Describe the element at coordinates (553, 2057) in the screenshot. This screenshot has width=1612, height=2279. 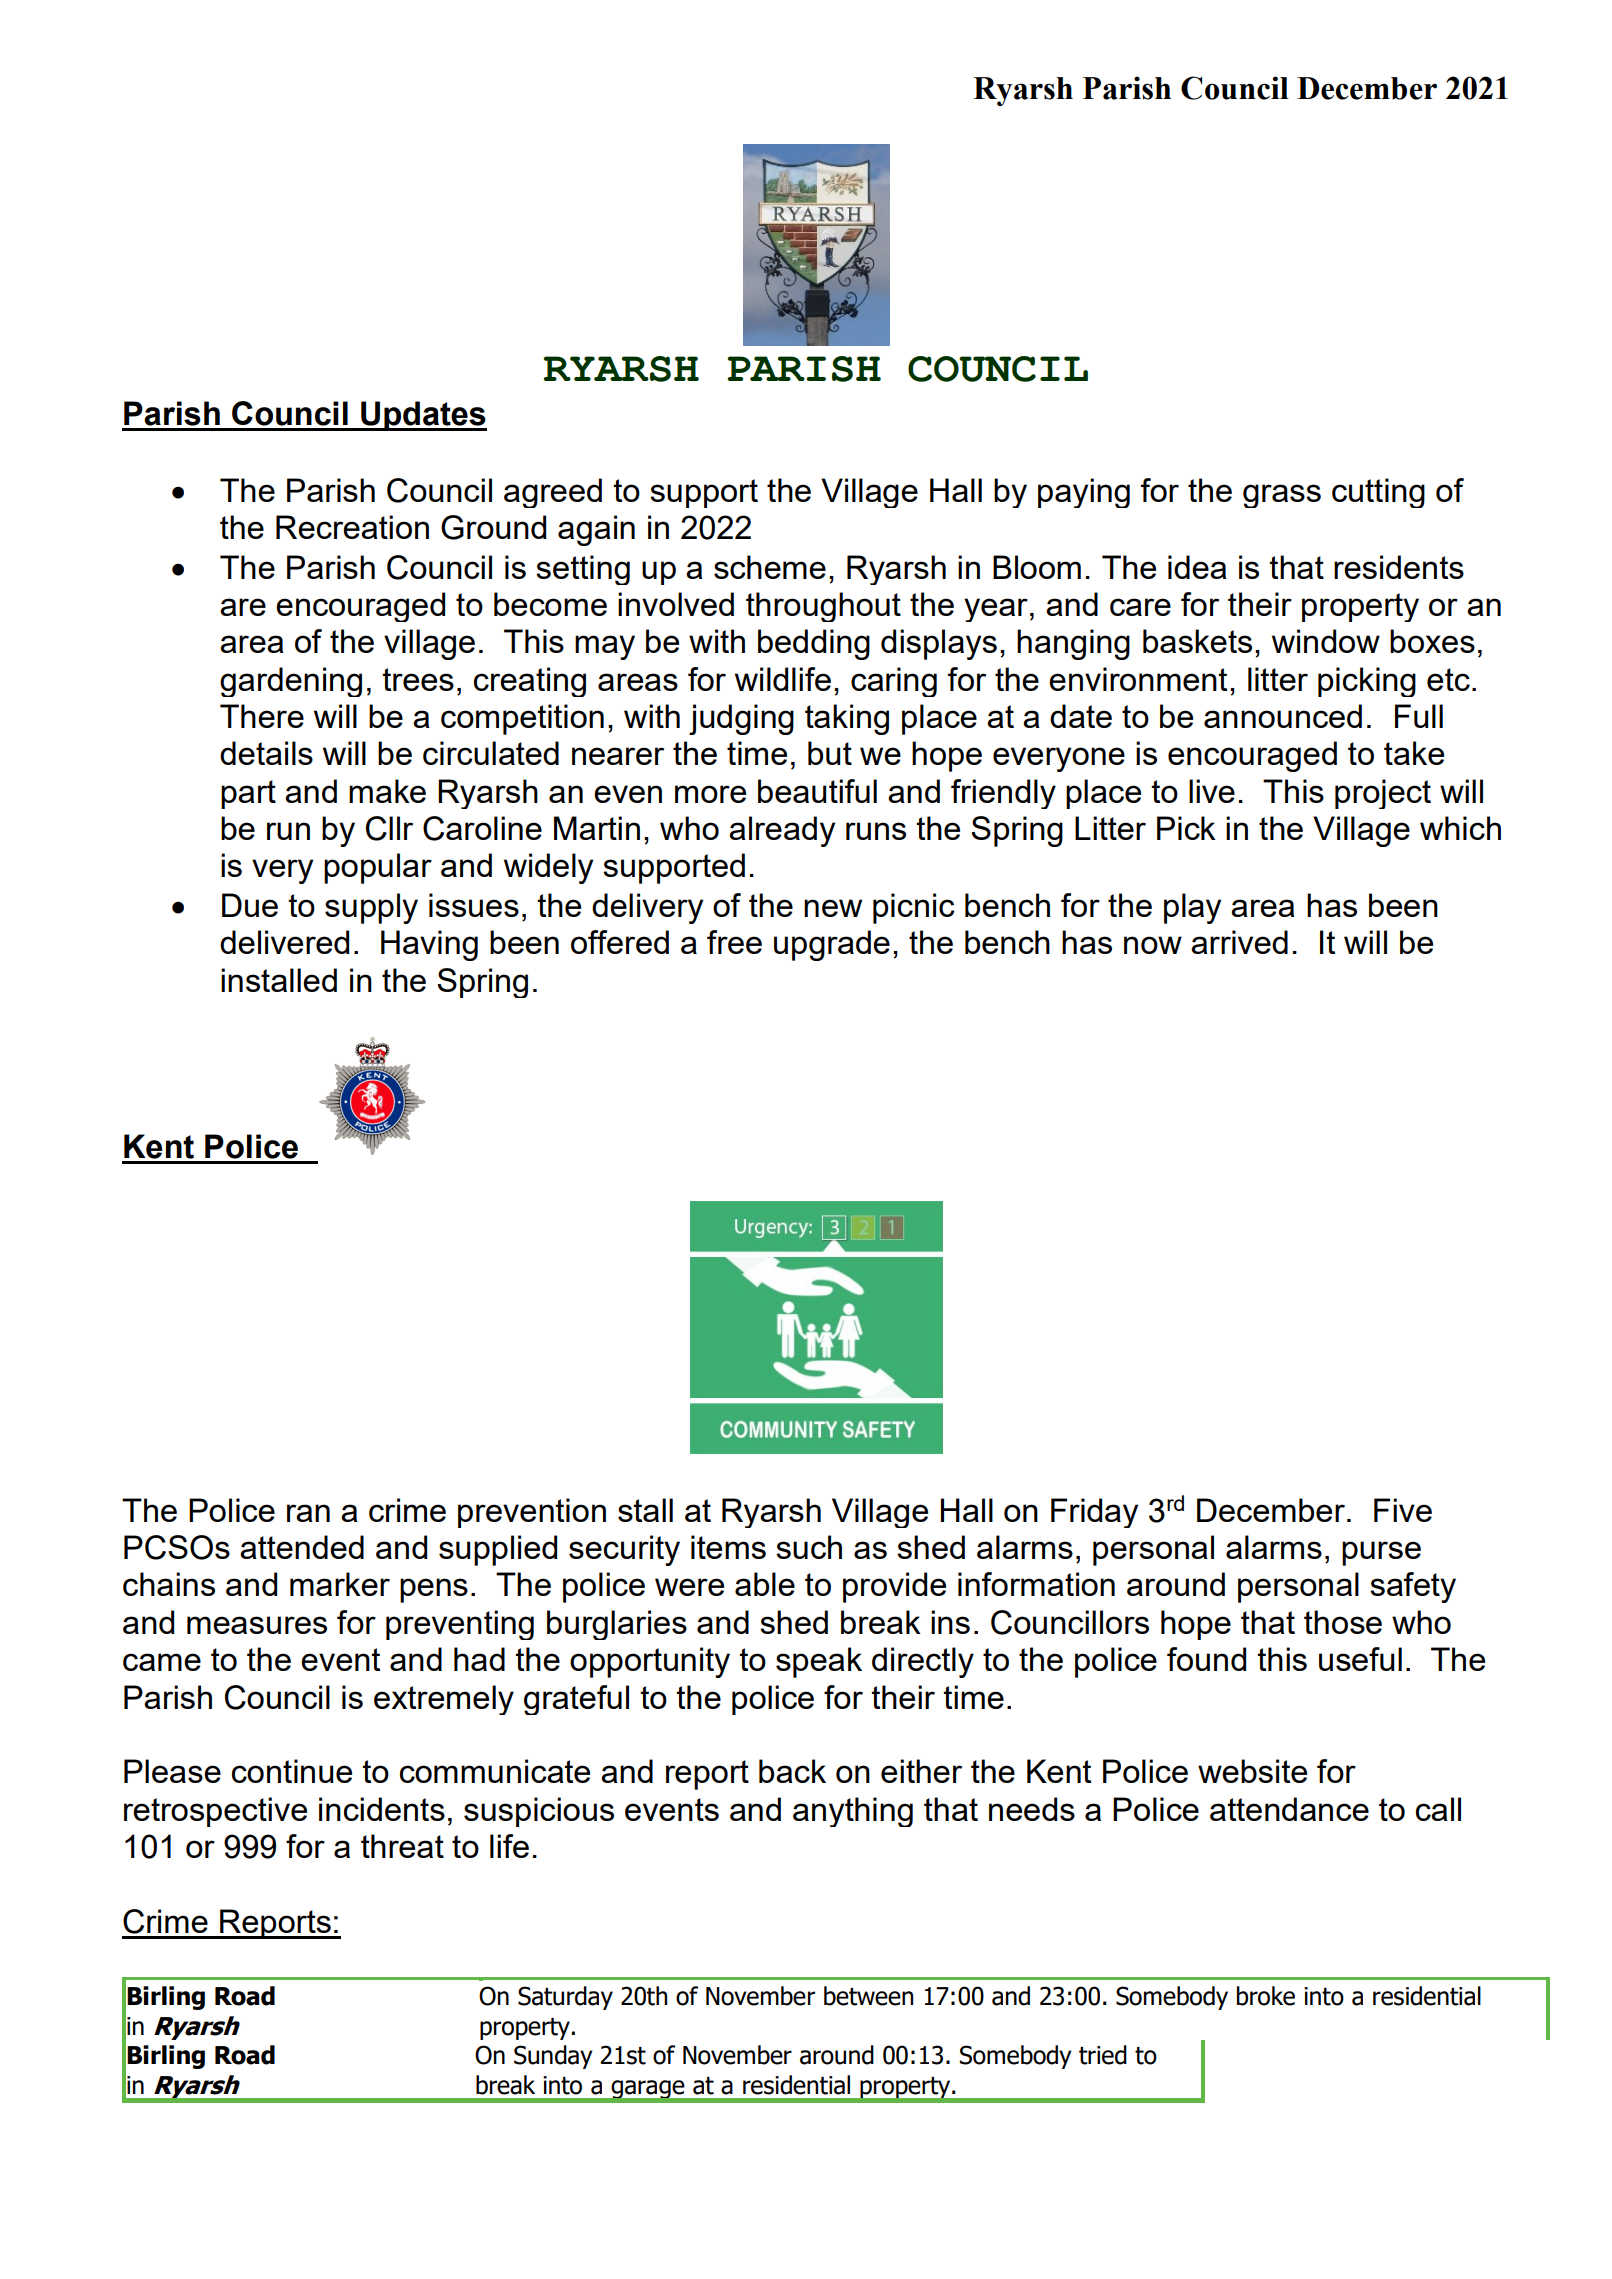
I see `Sunday` at that location.
